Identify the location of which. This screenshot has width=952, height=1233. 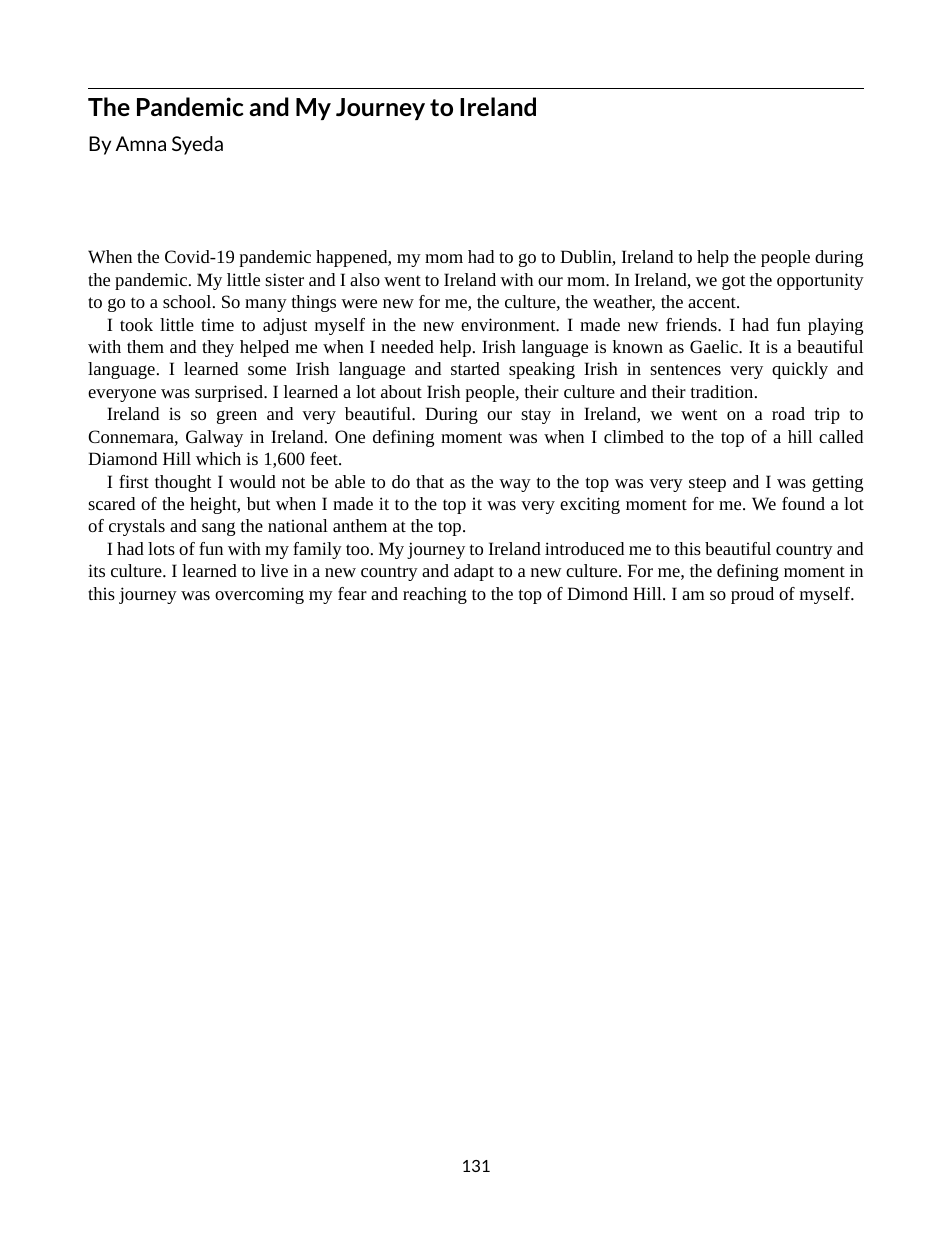
(218, 458).
